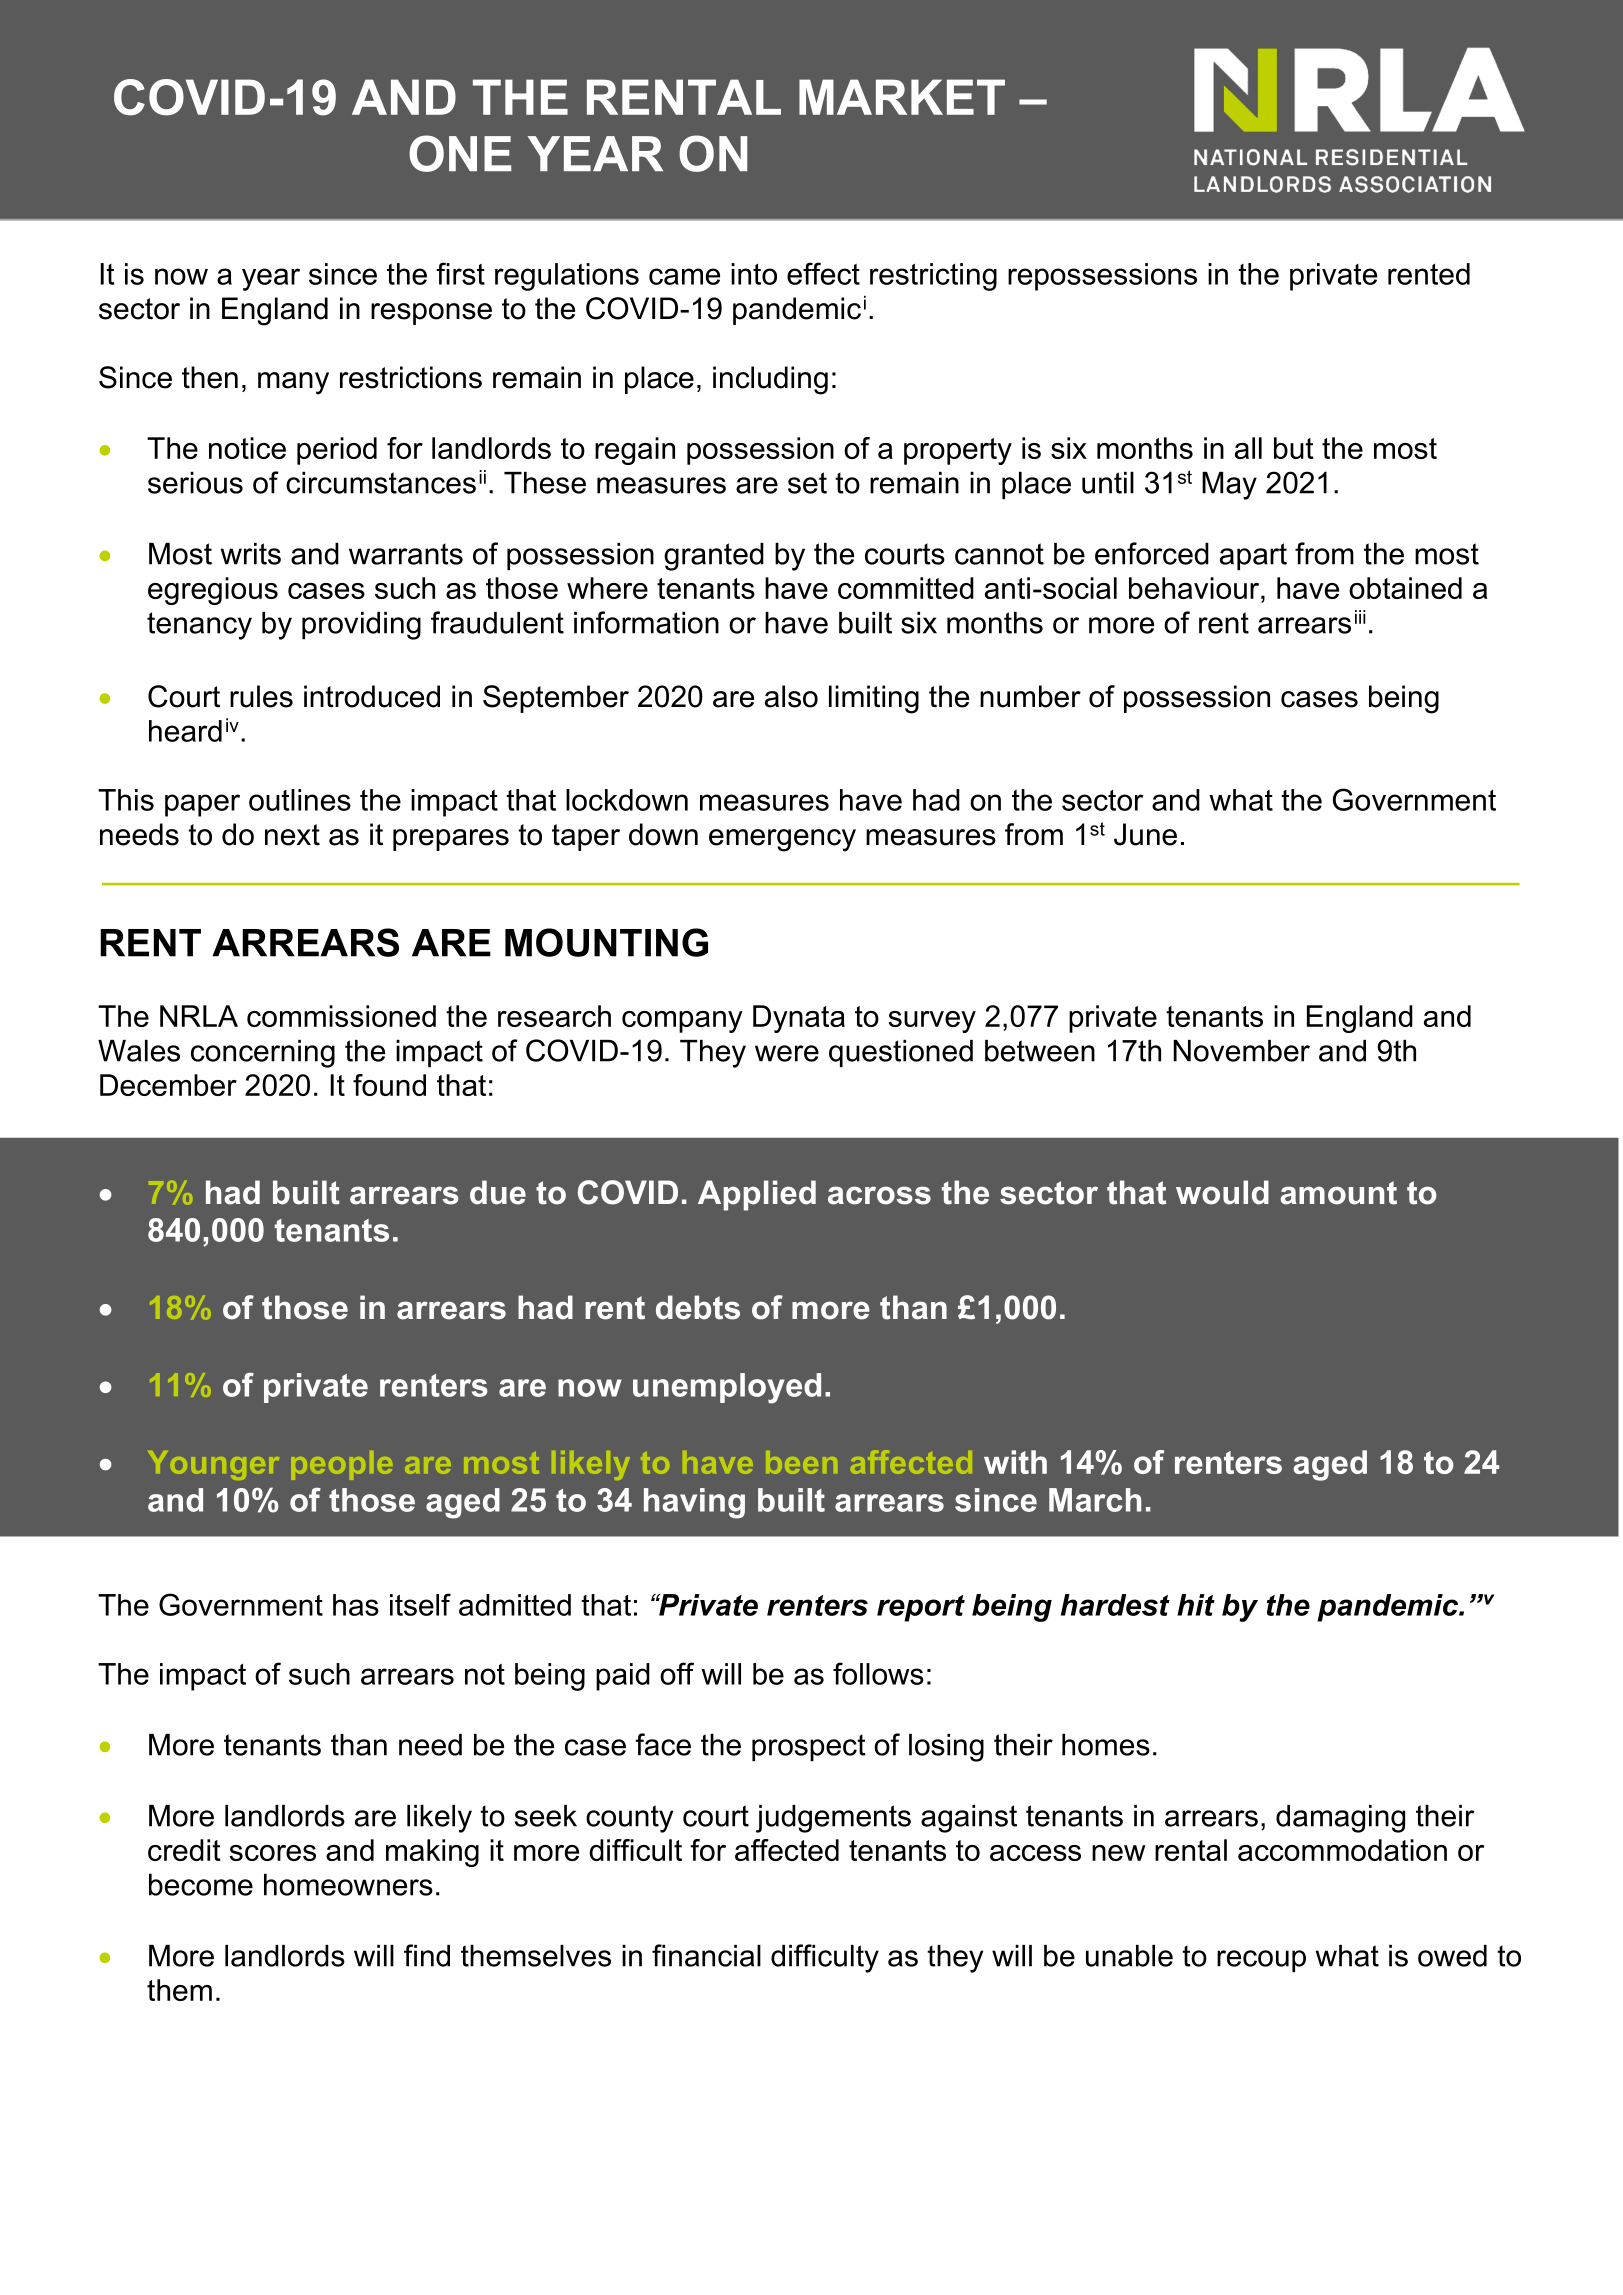  I want to click on granted, so click(714, 557).
